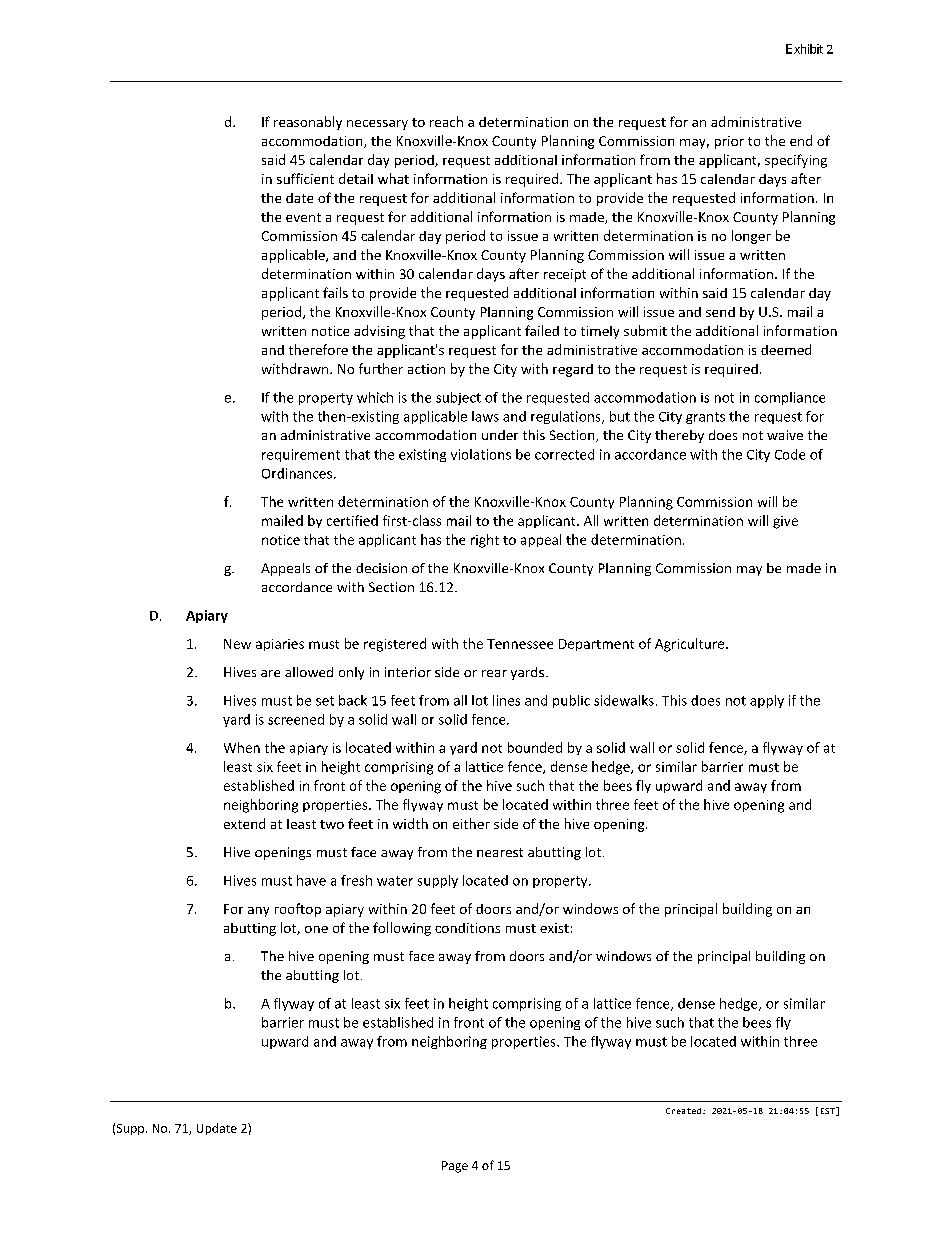 This screenshot has height=1233, width=952. What do you see at coordinates (467, 928) in the screenshot?
I see `conditions` at bounding box center [467, 928].
